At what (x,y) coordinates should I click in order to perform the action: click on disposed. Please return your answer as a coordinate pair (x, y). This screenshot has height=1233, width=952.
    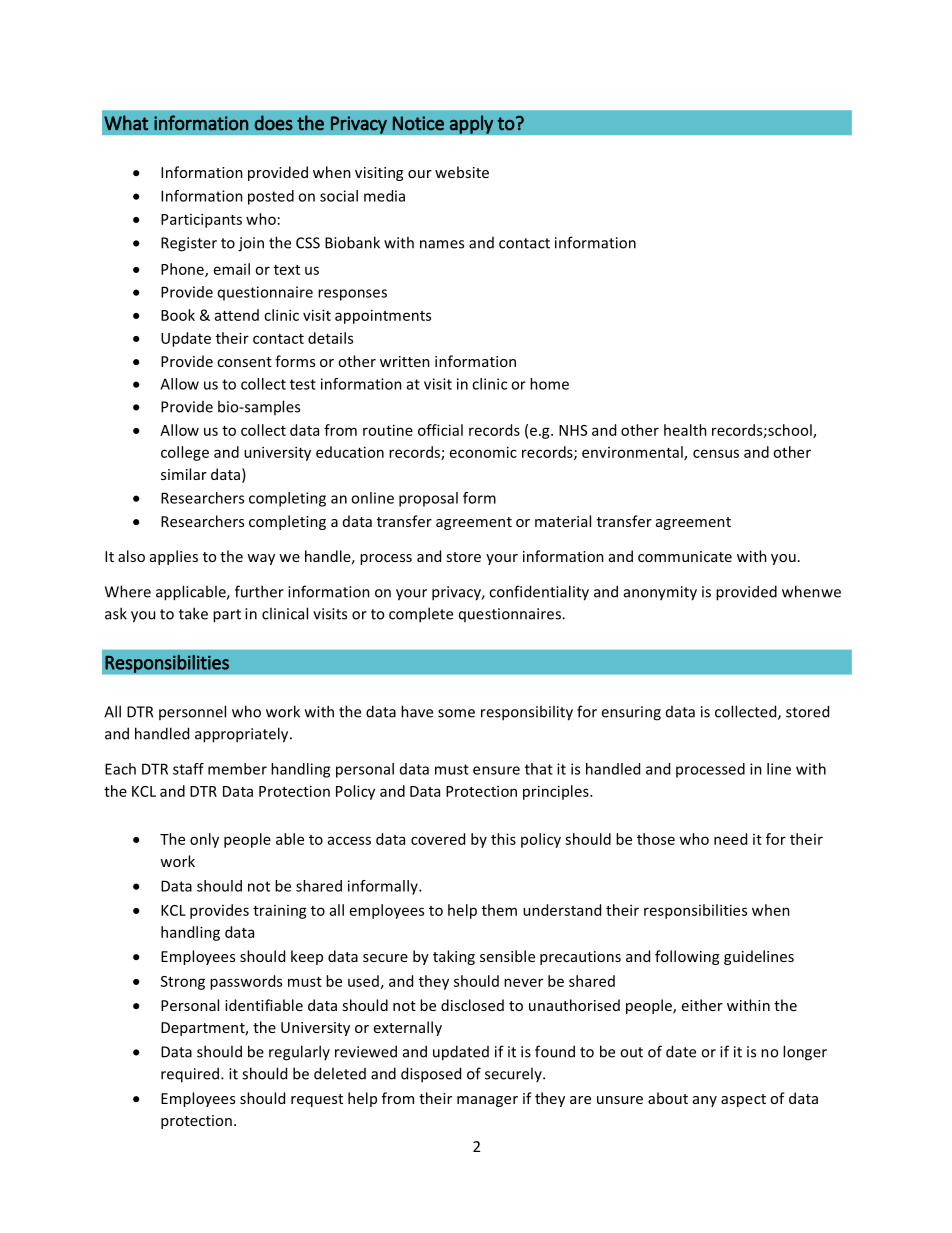
    Looking at the image, I should click on (431, 1075).
